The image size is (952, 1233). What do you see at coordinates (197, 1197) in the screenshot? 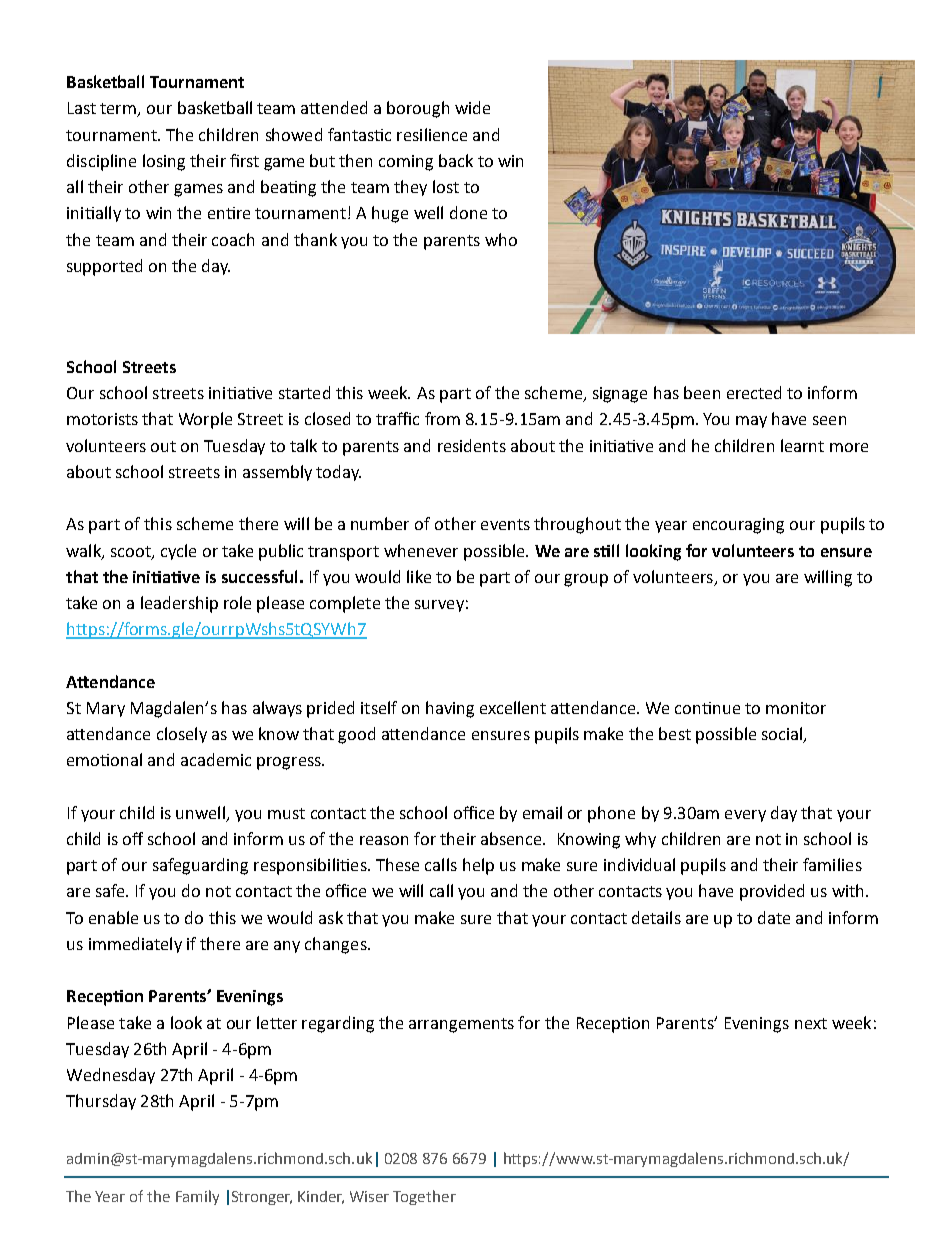
I see `Family` at bounding box center [197, 1197].
